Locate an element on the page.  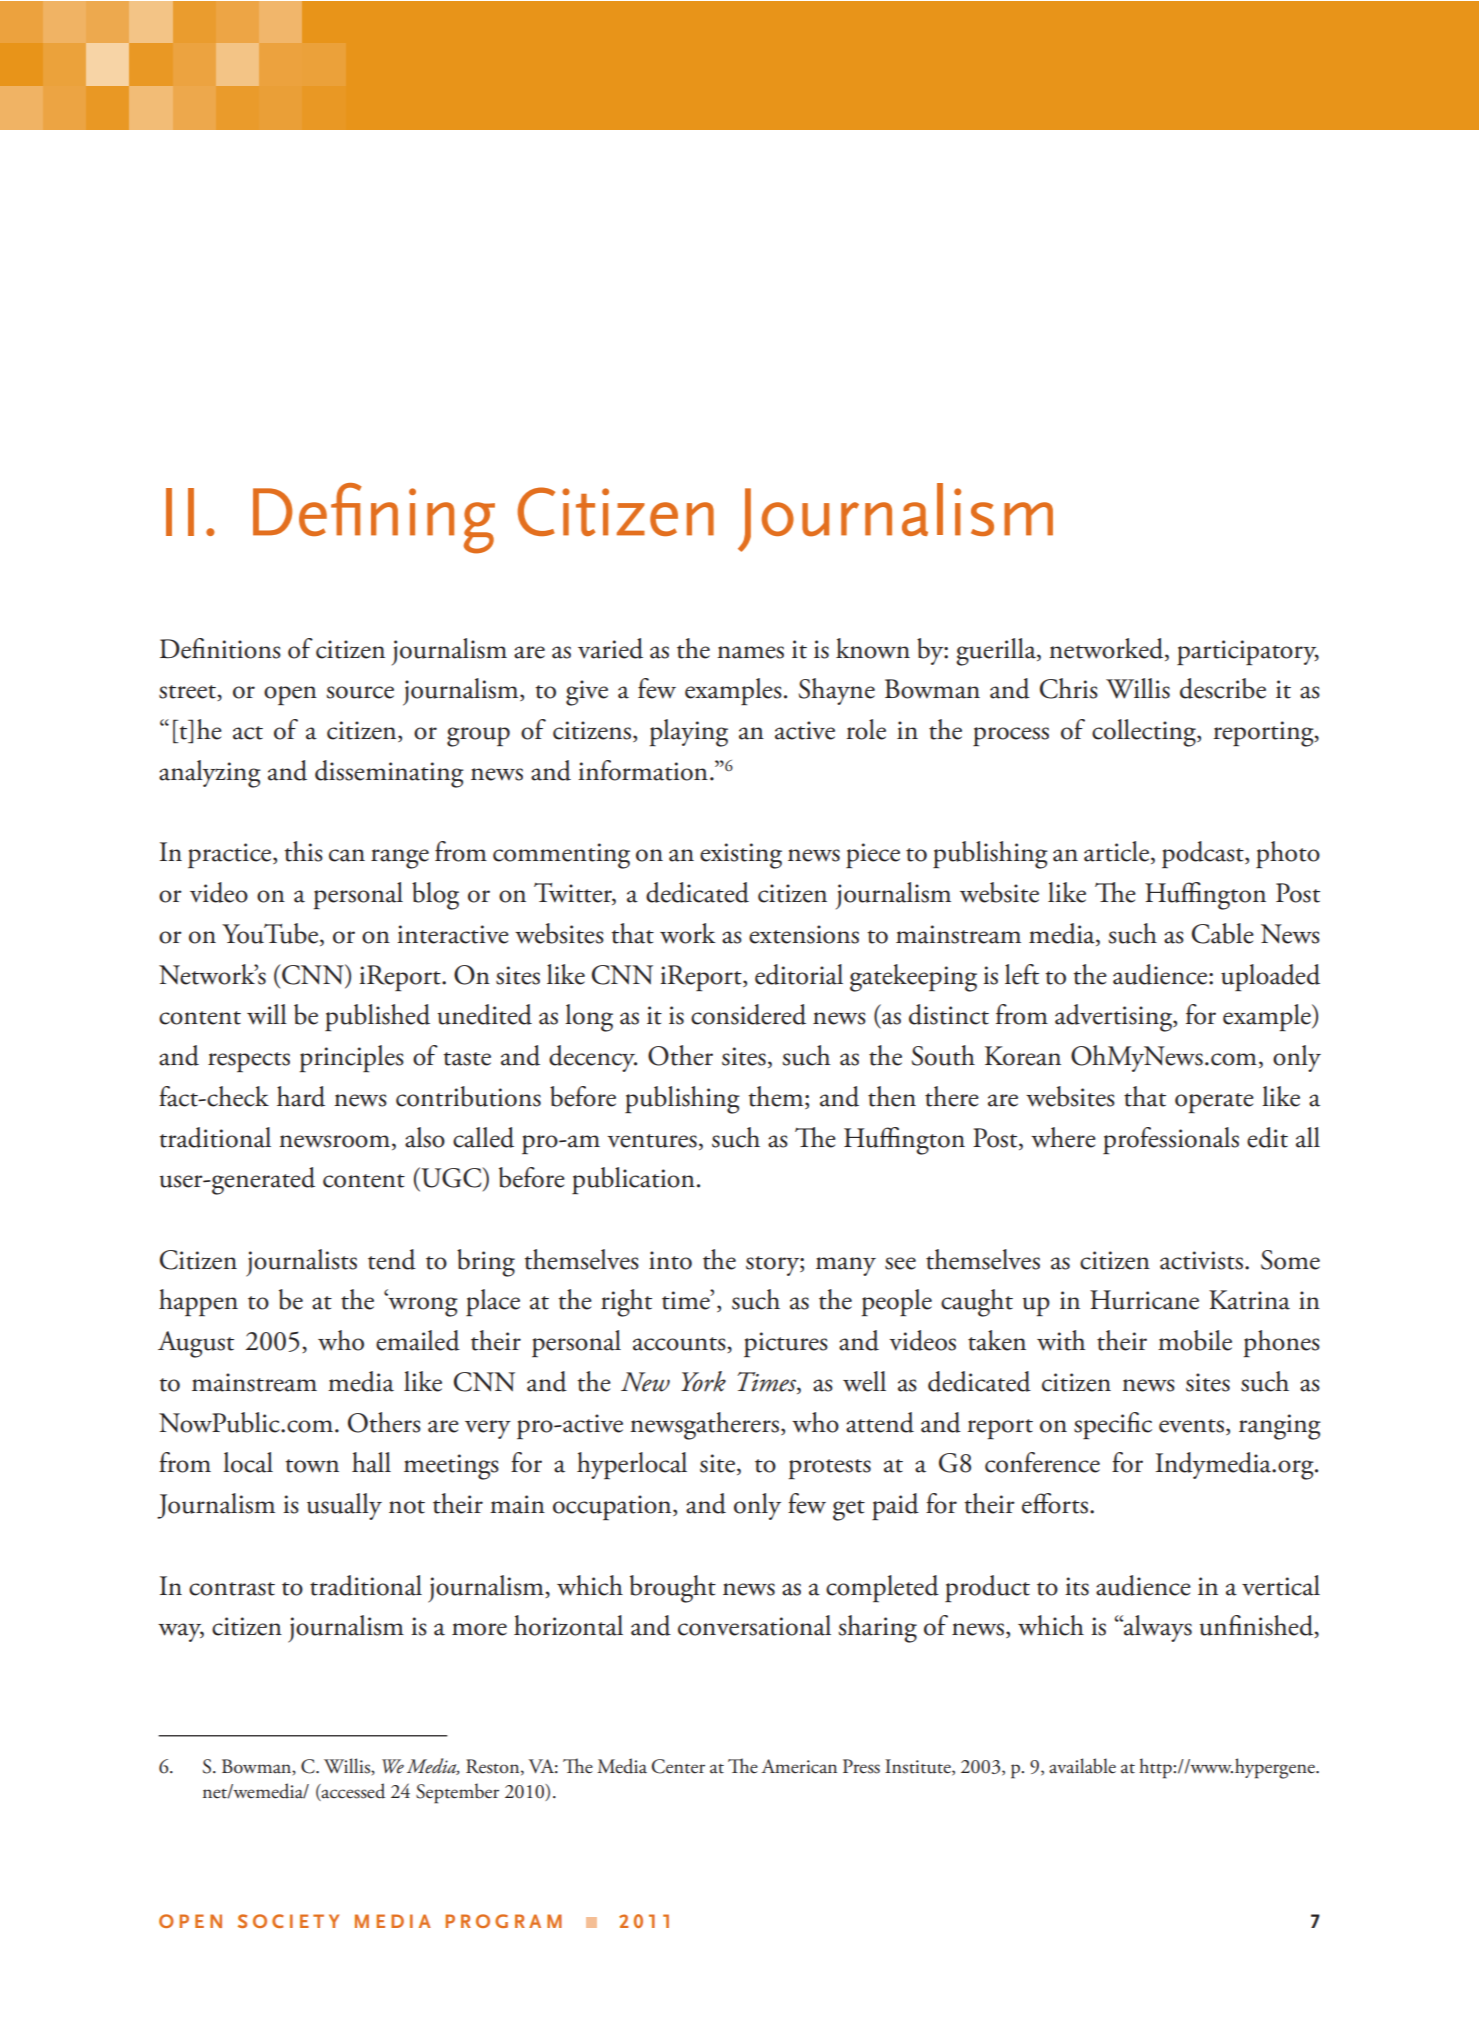
ning is located at coordinates (433, 521).
